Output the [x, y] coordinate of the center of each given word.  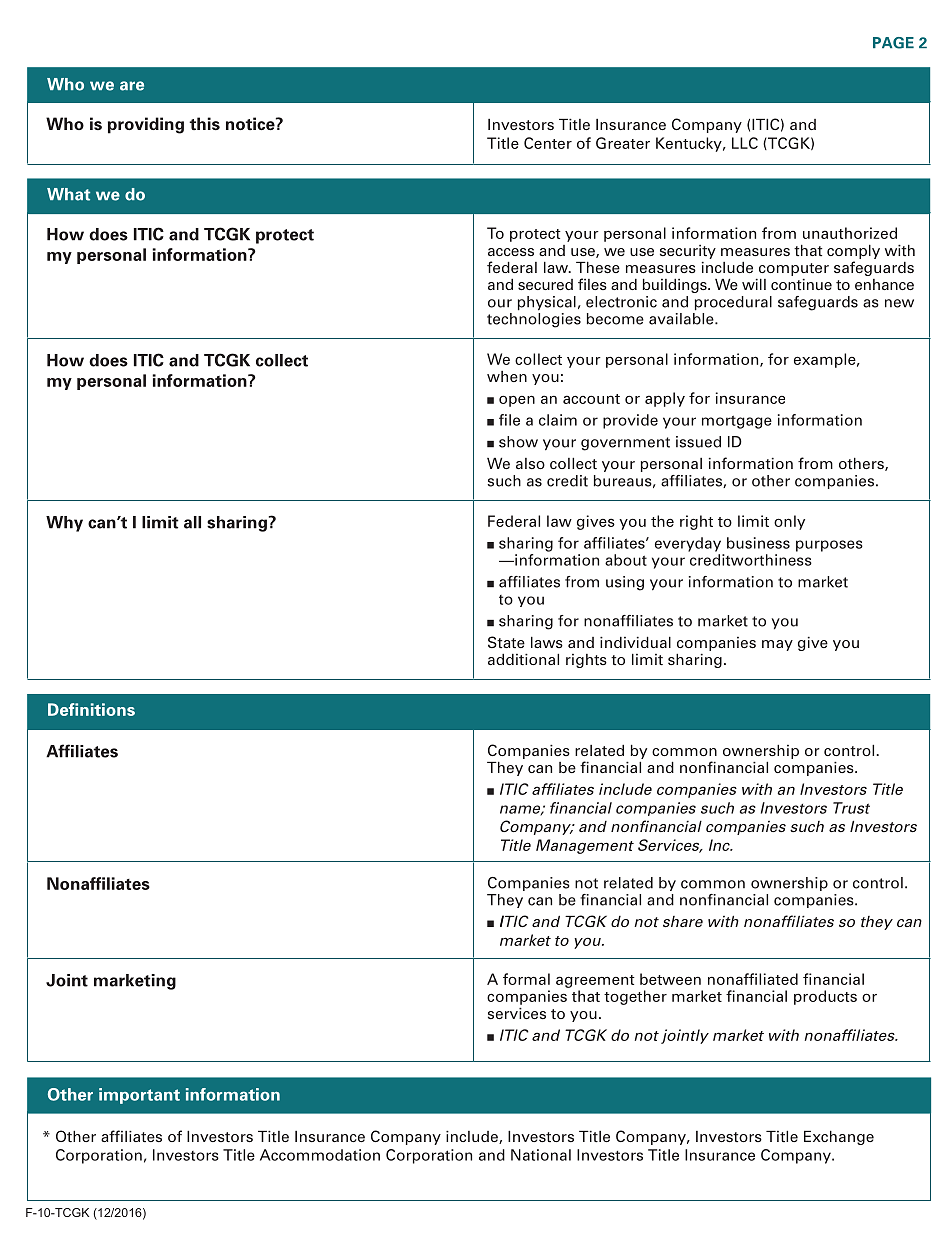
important [139, 1096]
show [518, 442]
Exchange [839, 1138]
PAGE [893, 43]
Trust [851, 808]
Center [548, 143]
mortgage [737, 422]
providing [146, 125]
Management [585, 846]
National [541, 1155]
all [192, 522]
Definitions [91, 709]
